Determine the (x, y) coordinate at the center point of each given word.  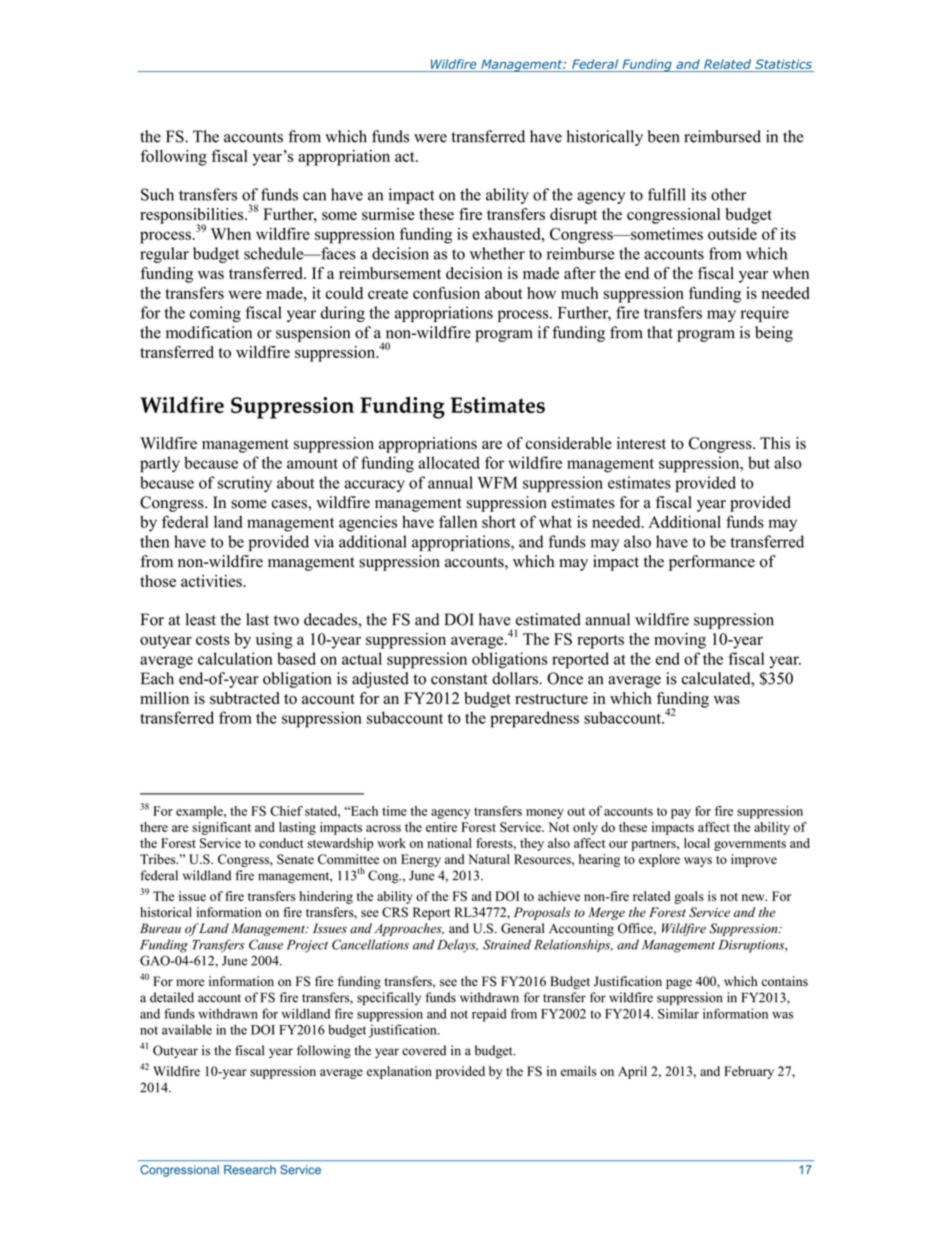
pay (681, 814)
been (664, 136)
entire (441, 827)
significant (221, 828)
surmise (388, 214)
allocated (449, 462)
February (749, 1072)
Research (250, 1170)
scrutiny (245, 484)
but (759, 462)
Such (157, 194)
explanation (399, 1072)
